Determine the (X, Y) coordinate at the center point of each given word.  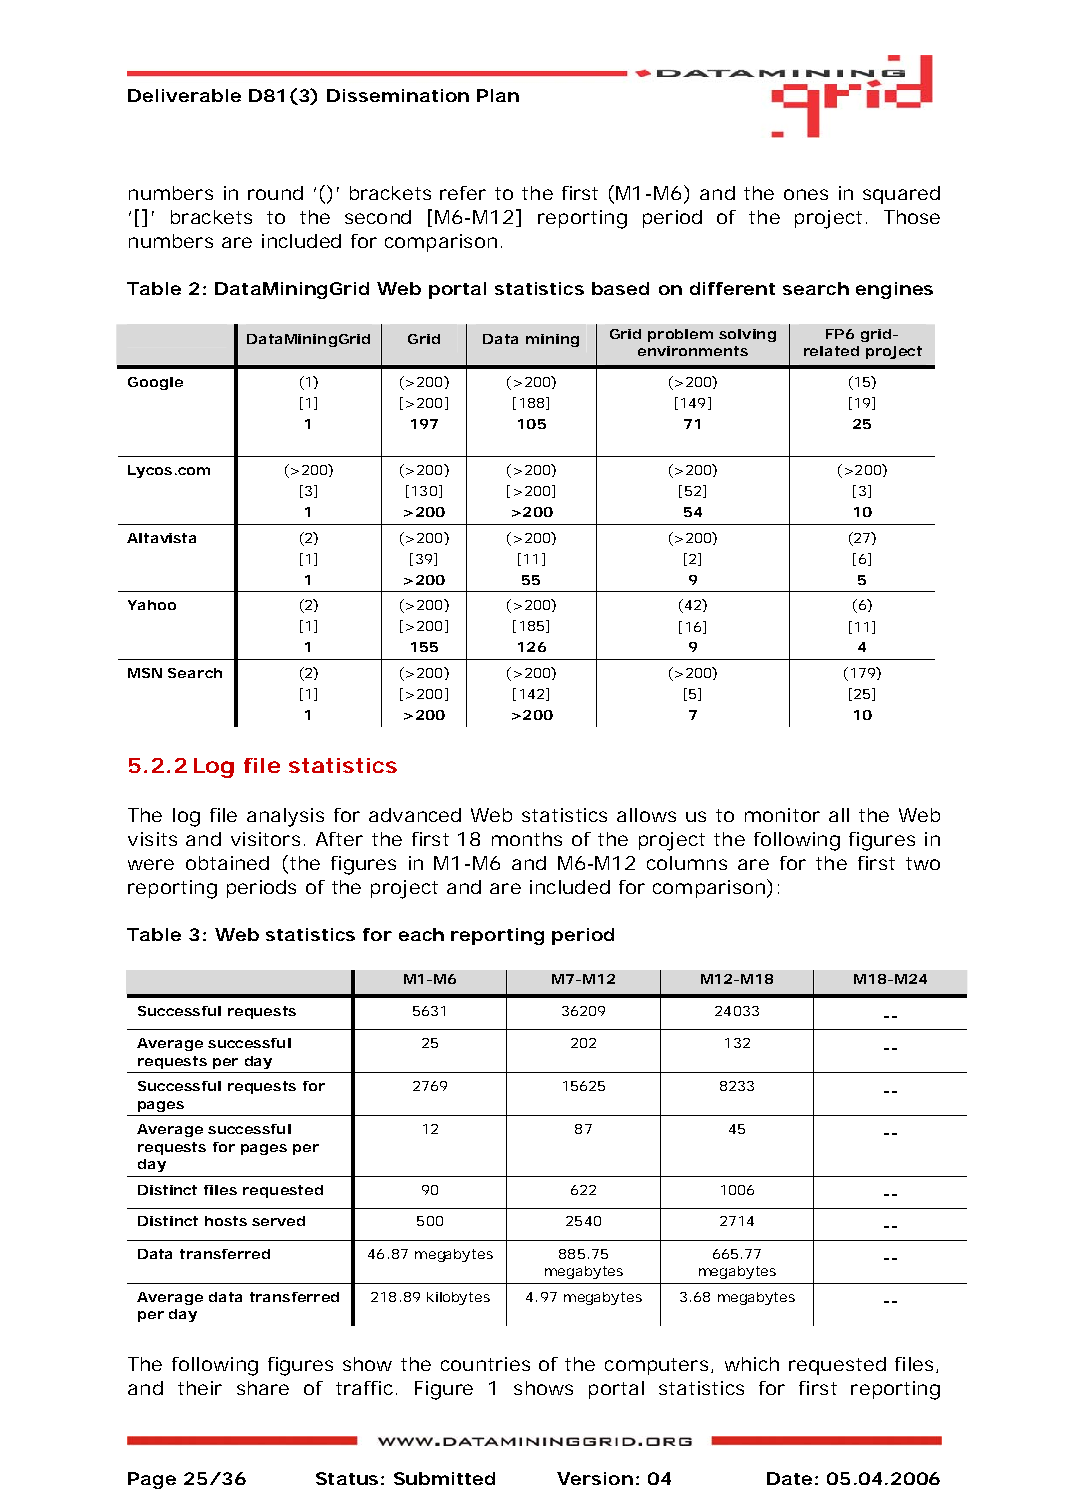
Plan (498, 95)
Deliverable (184, 95)
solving (747, 335)
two (923, 863)
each (421, 934)
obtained (227, 863)
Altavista (161, 538)
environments (693, 351)
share (263, 1388)
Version (595, 1478)
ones (806, 194)
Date (789, 1478)
